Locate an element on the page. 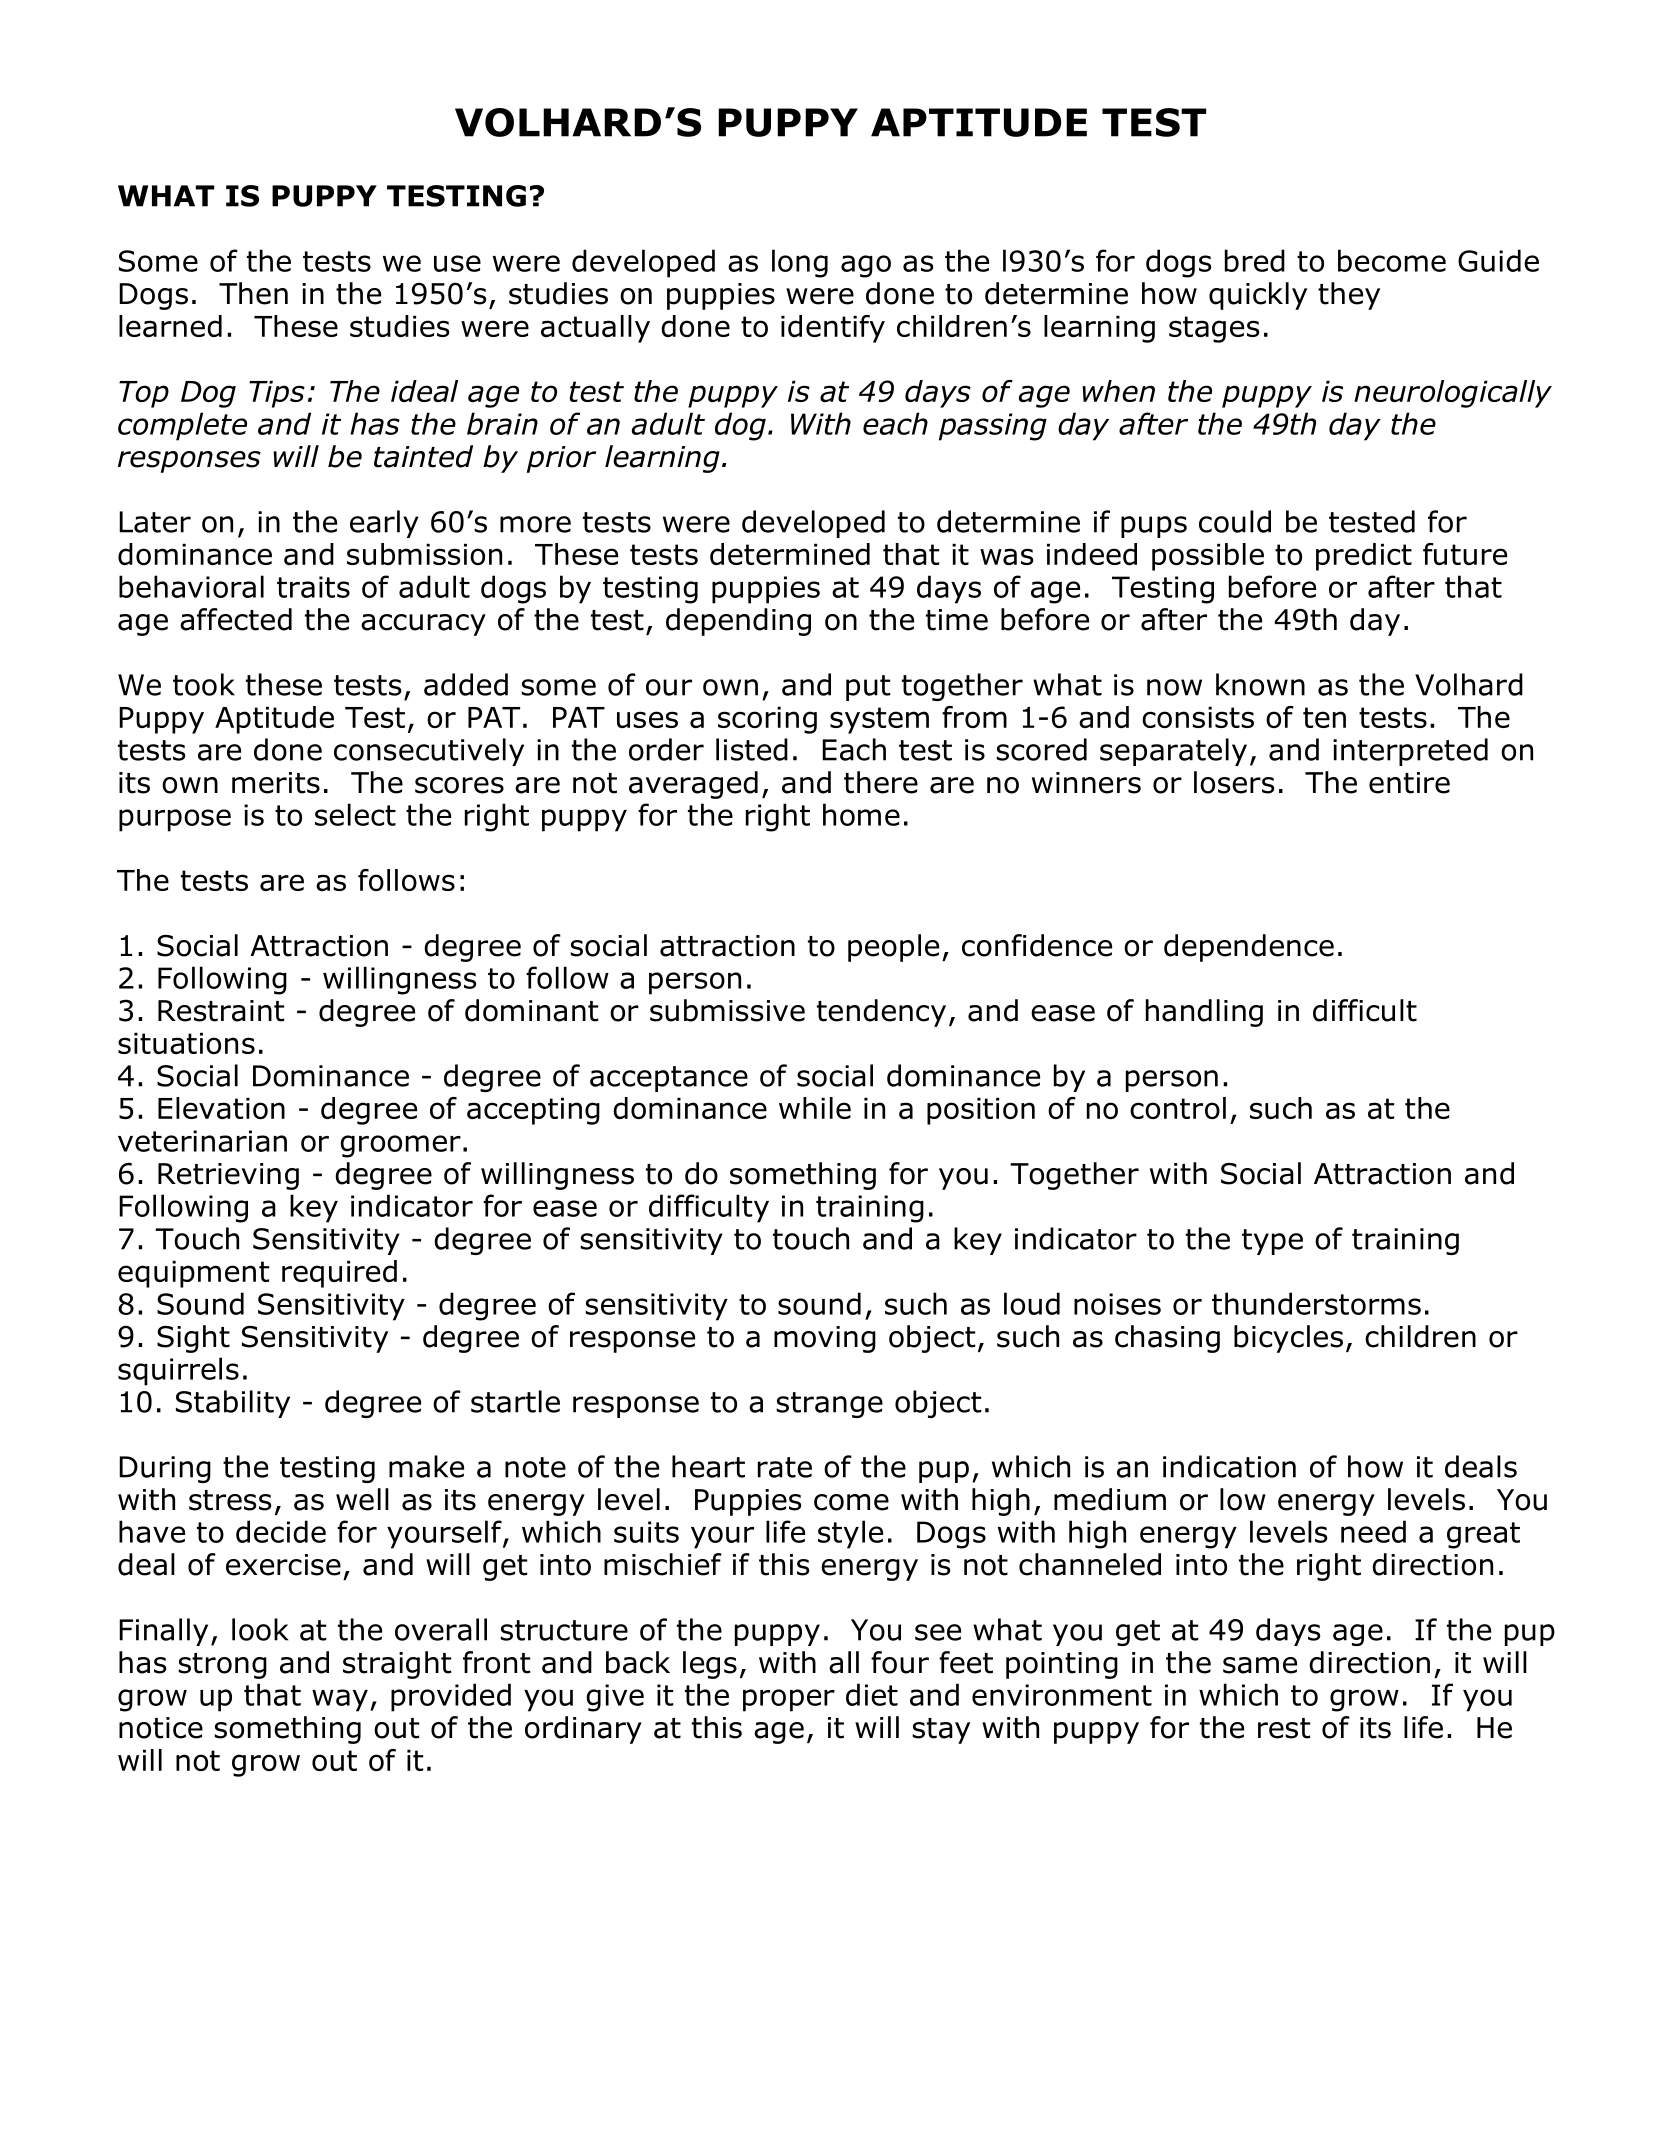  way is located at coordinates (340, 1700).
